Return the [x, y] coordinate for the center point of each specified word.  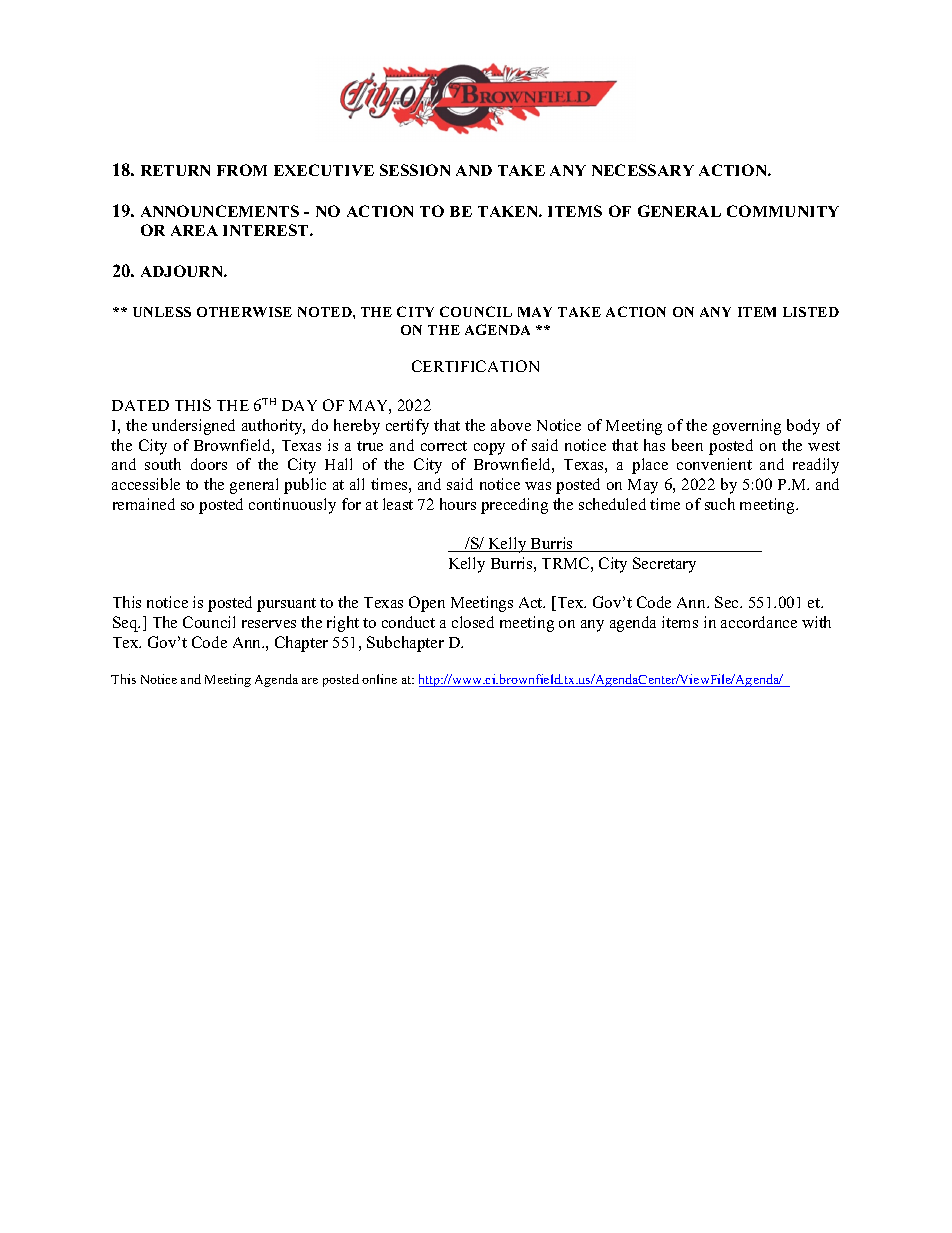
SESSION [415, 170]
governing [747, 427]
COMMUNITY [783, 211]
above [511, 425]
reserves [269, 624]
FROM [242, 170]
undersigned [193, 427]
